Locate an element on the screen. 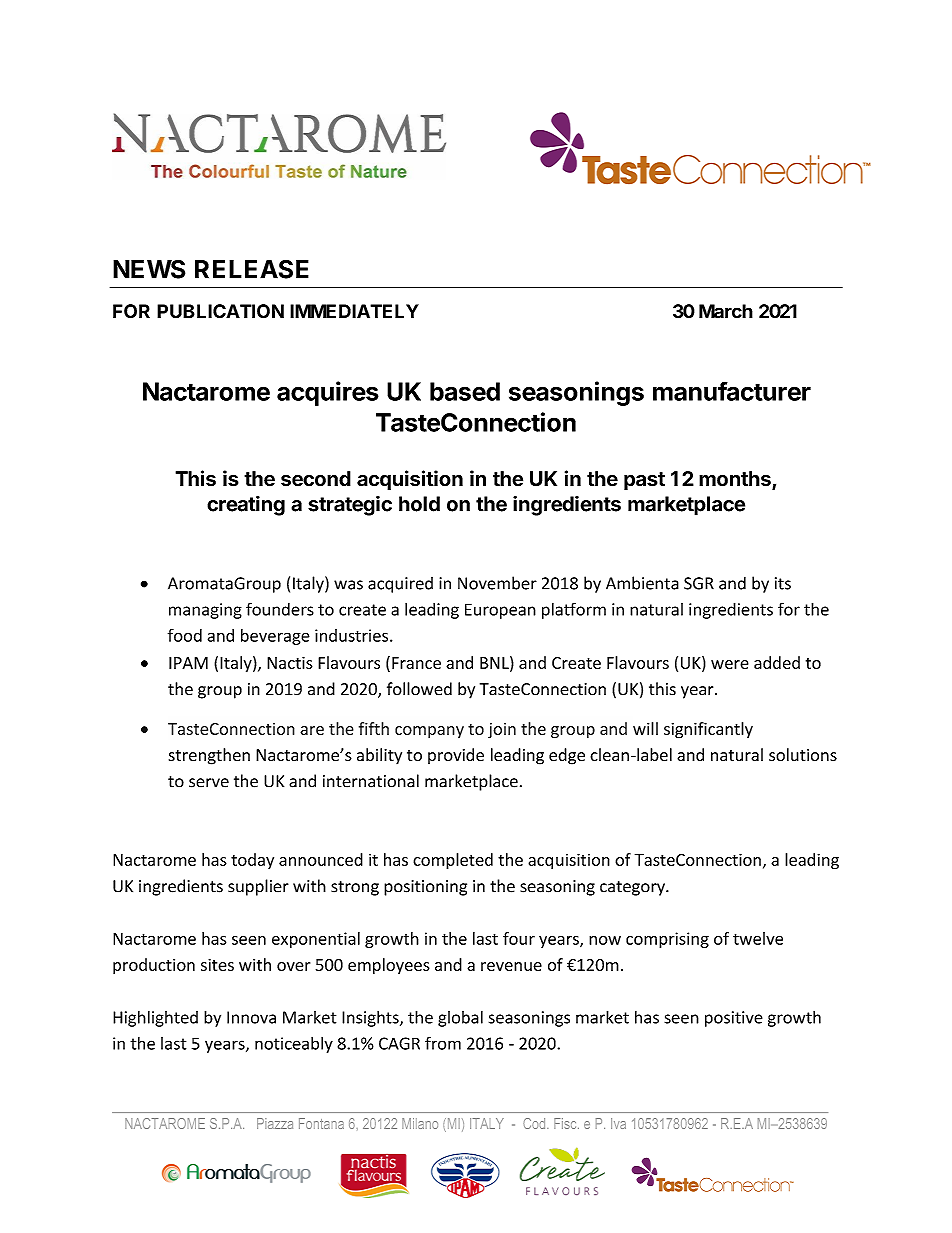  were is located at coordinates (730, 664).
